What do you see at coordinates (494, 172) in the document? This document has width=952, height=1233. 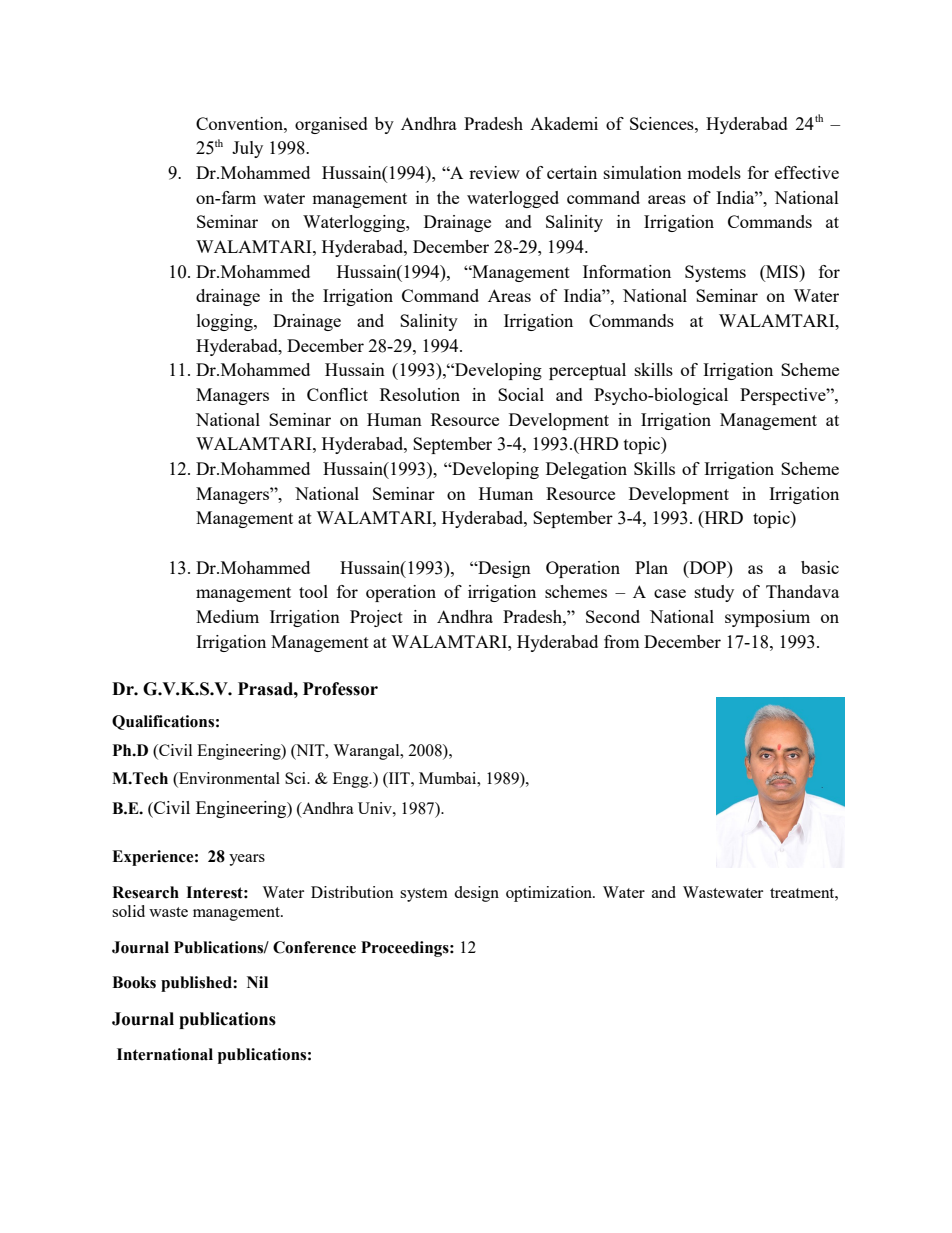 I see `review` at bounding box center [494, 172].
